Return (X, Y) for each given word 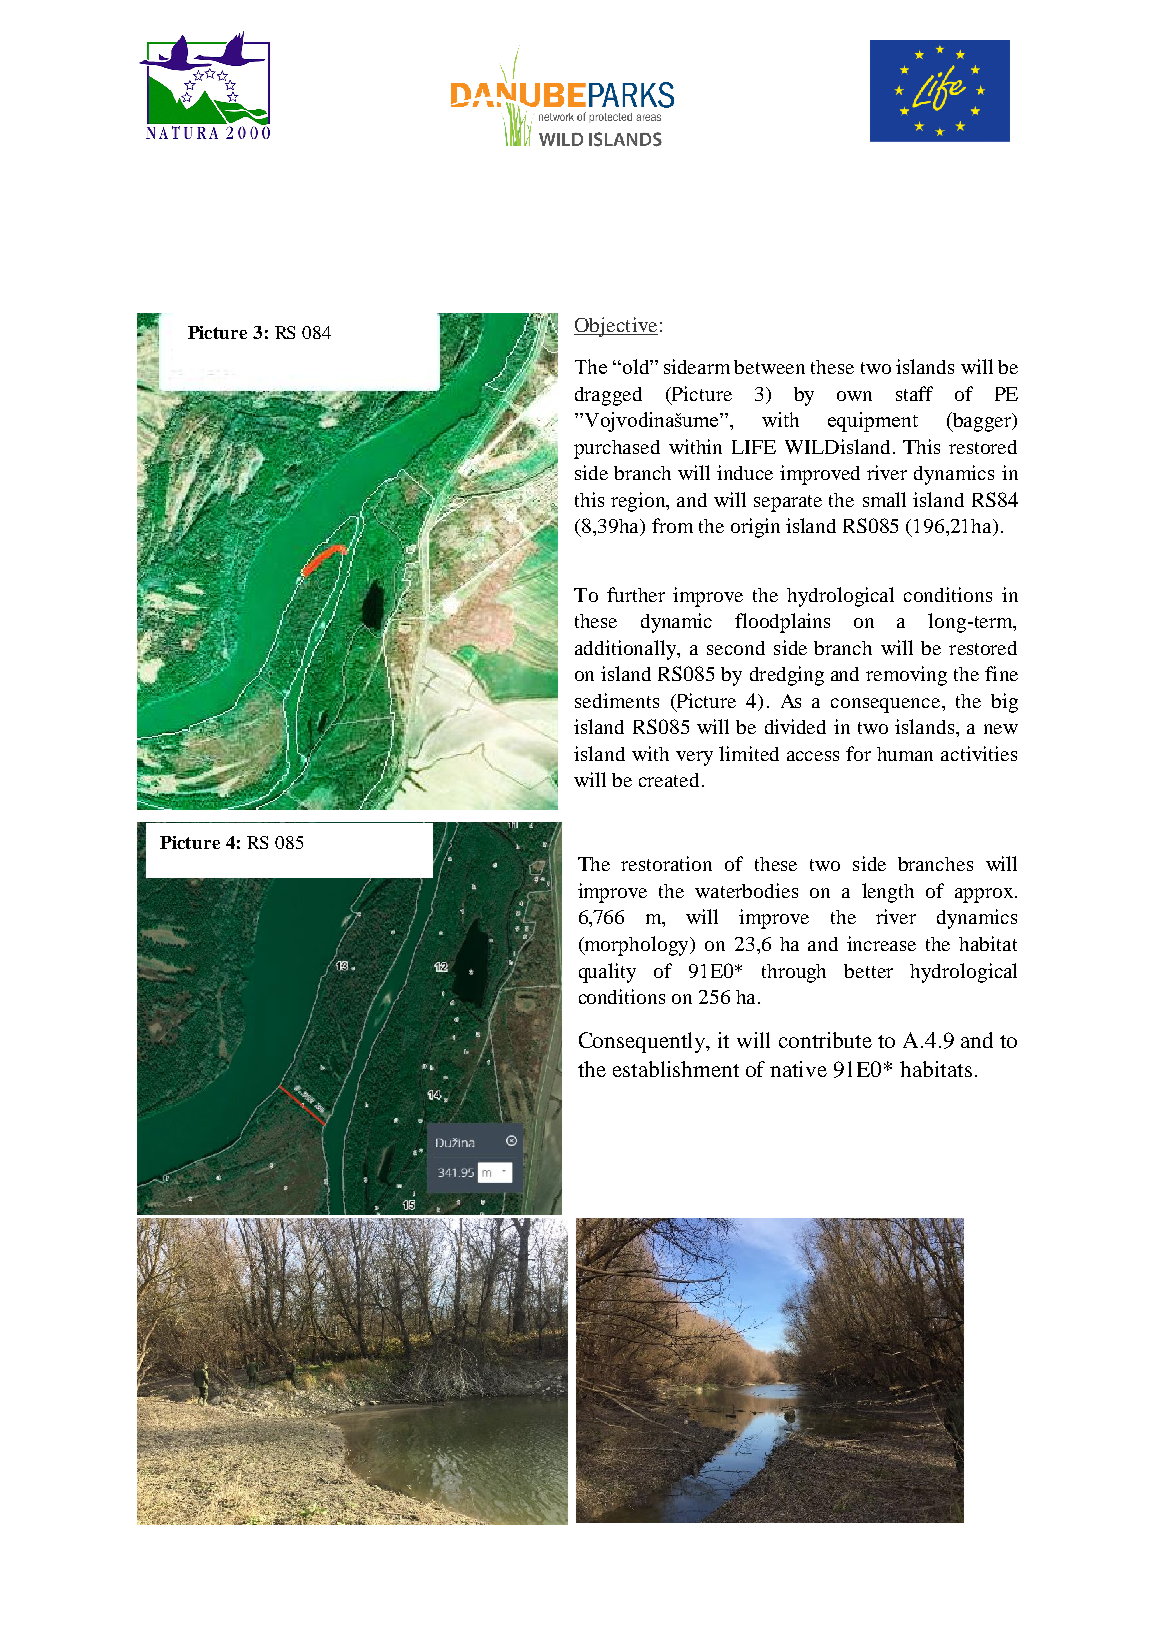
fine (1001, 673)
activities (979, 753)
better (868, 971)
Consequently (643, 1042)
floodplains (782, 623)
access (813, 756)
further (636, 594)
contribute (825, 1040)
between (769, 367)
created (671, 780)
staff (914, 393)
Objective (616, 327)
